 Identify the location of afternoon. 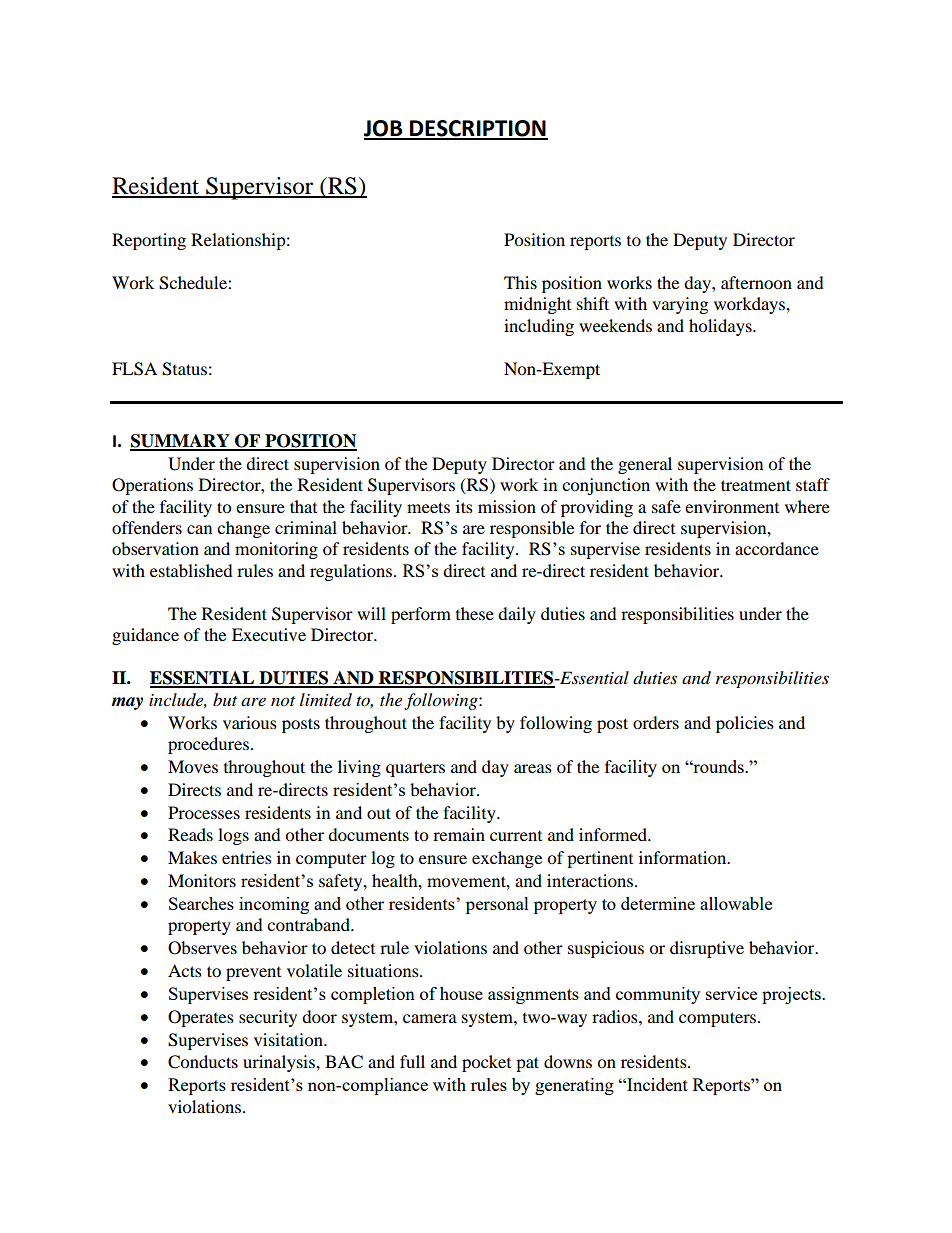
(756, 282).
